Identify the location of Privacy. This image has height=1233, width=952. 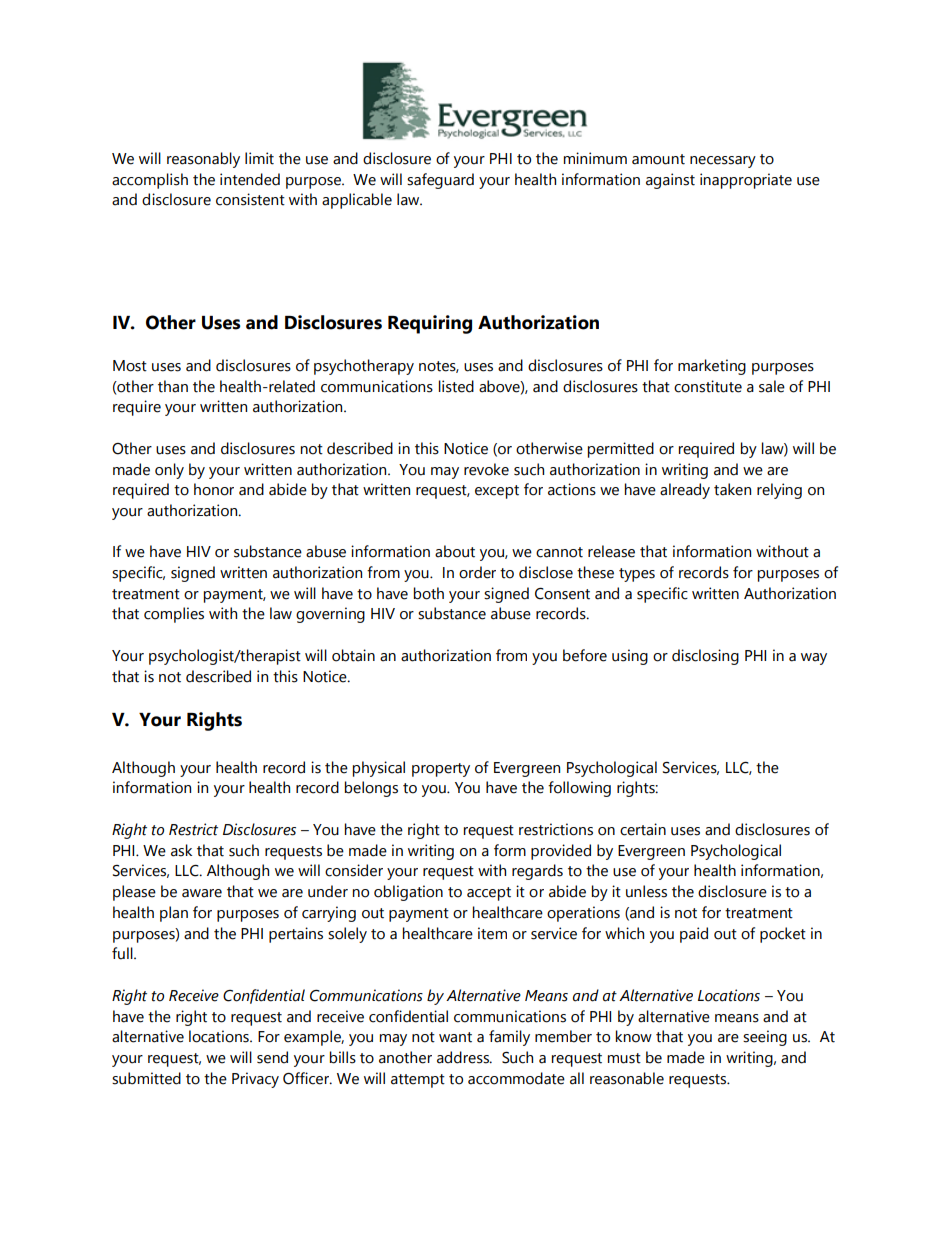
(255, 1080).
